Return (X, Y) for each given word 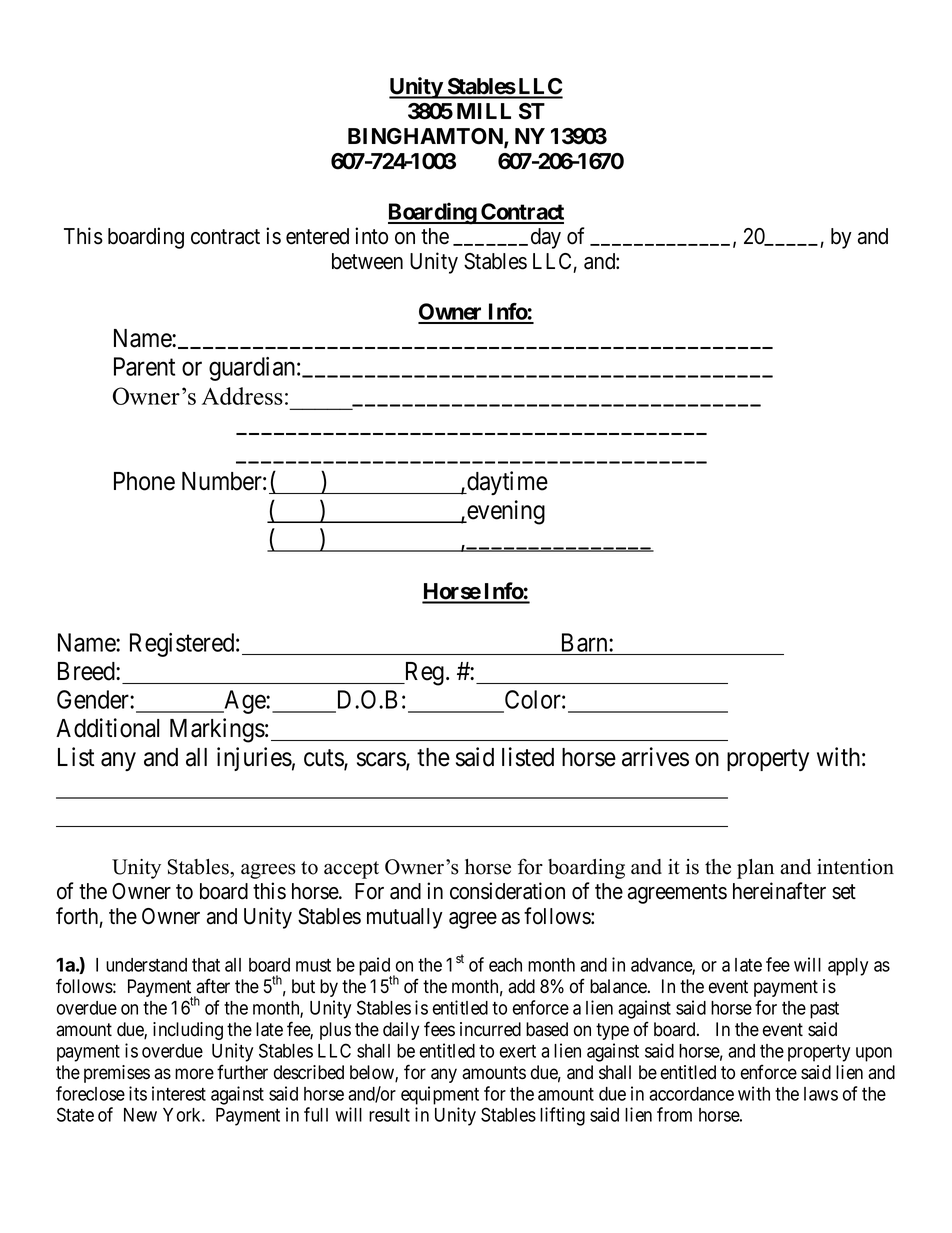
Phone (144, 481)
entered (317, 236)
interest (179, 1093)
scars (382, 760)
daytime (506, 483)
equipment (440, 1095)
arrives (655, 757)
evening (505, 512)
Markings (217, 730)
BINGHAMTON (426, 137)
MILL (484, 111)
